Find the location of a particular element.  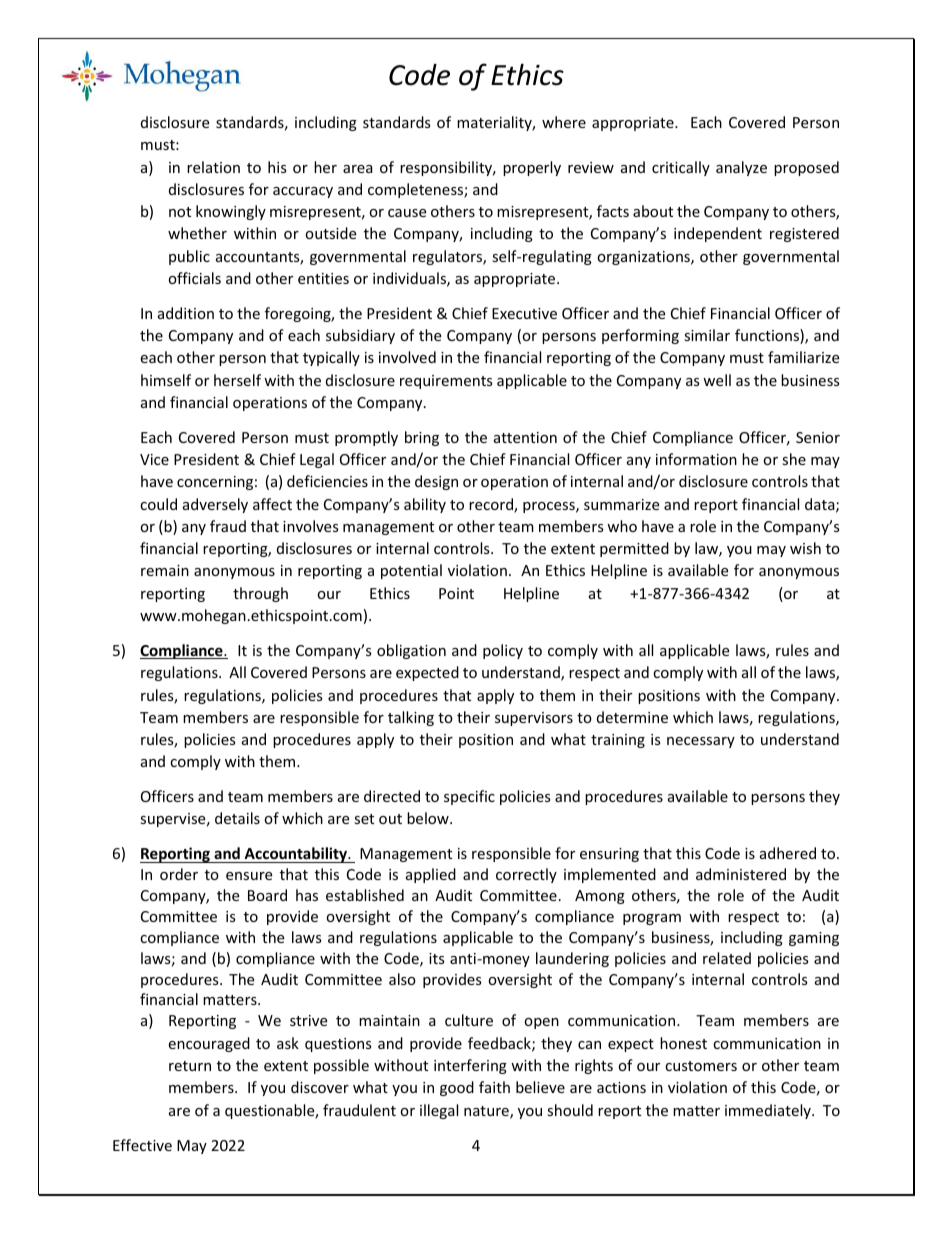

addition is located at coordinates (186, 313).
